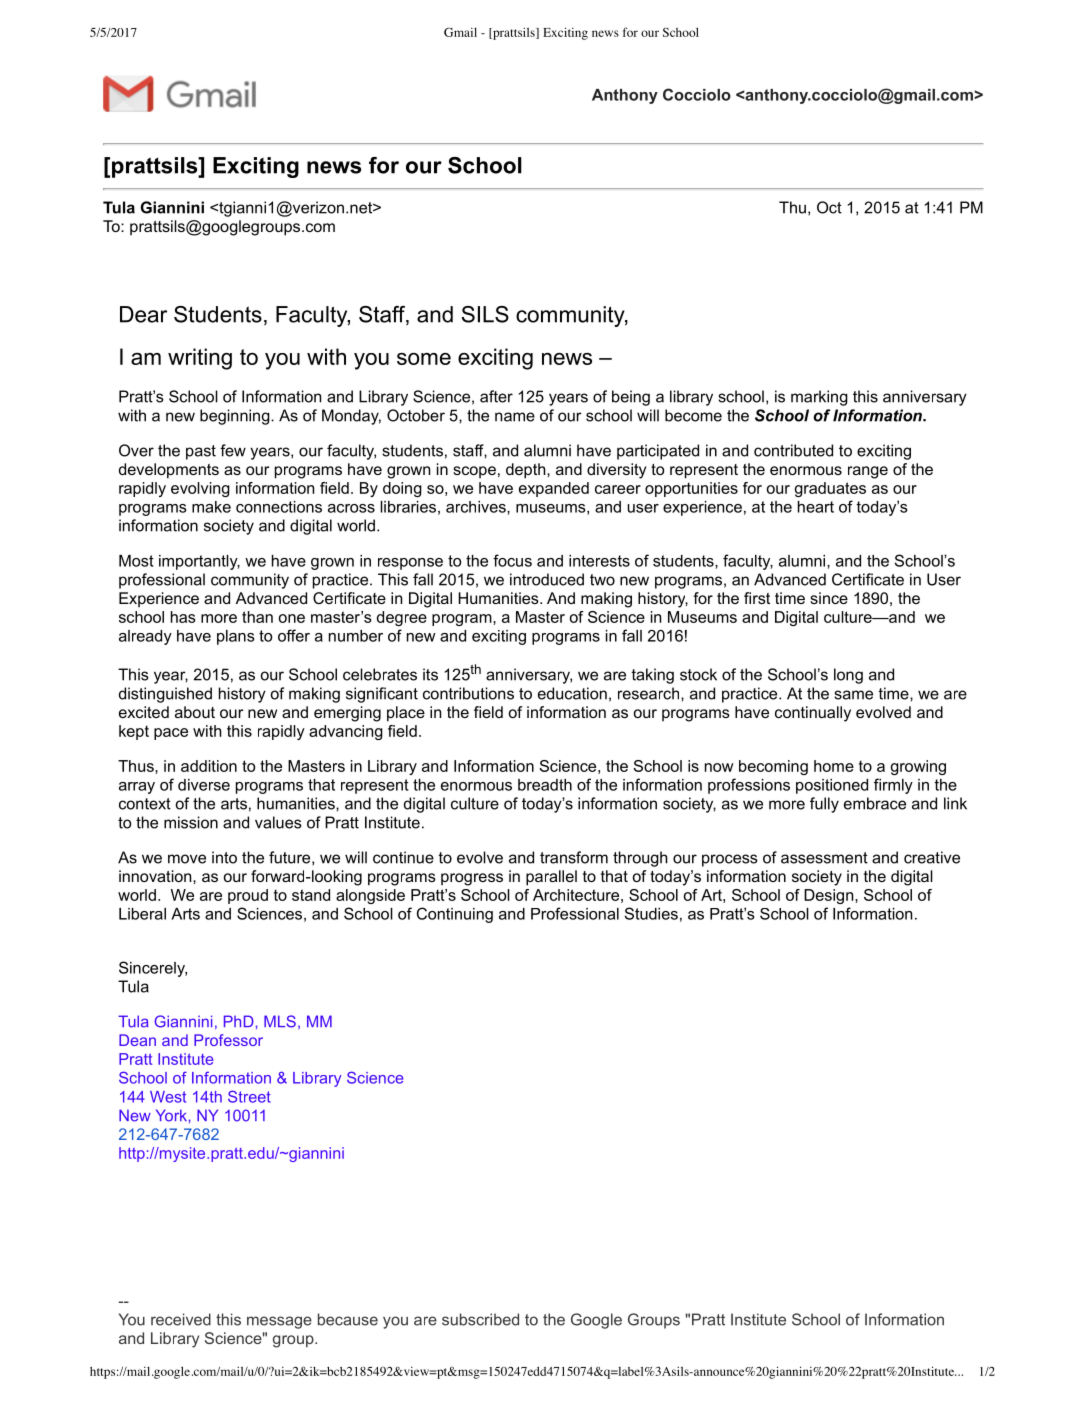  Describe the element at coordinates (280, 1021) in the image. I see `MLS` at that location.
